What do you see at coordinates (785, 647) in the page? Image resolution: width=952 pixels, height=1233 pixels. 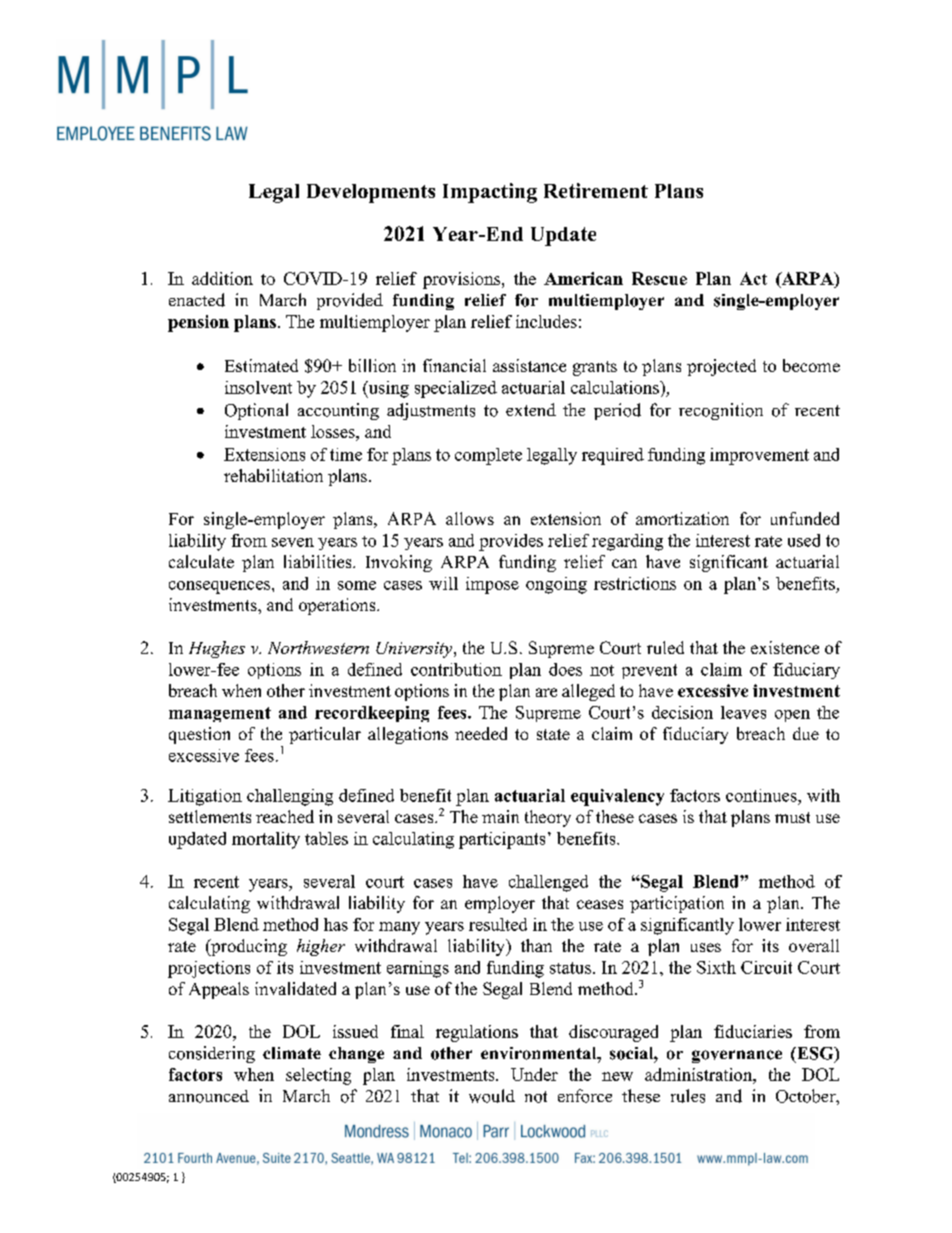 I see `existence` at bounding box center [785, 647].
